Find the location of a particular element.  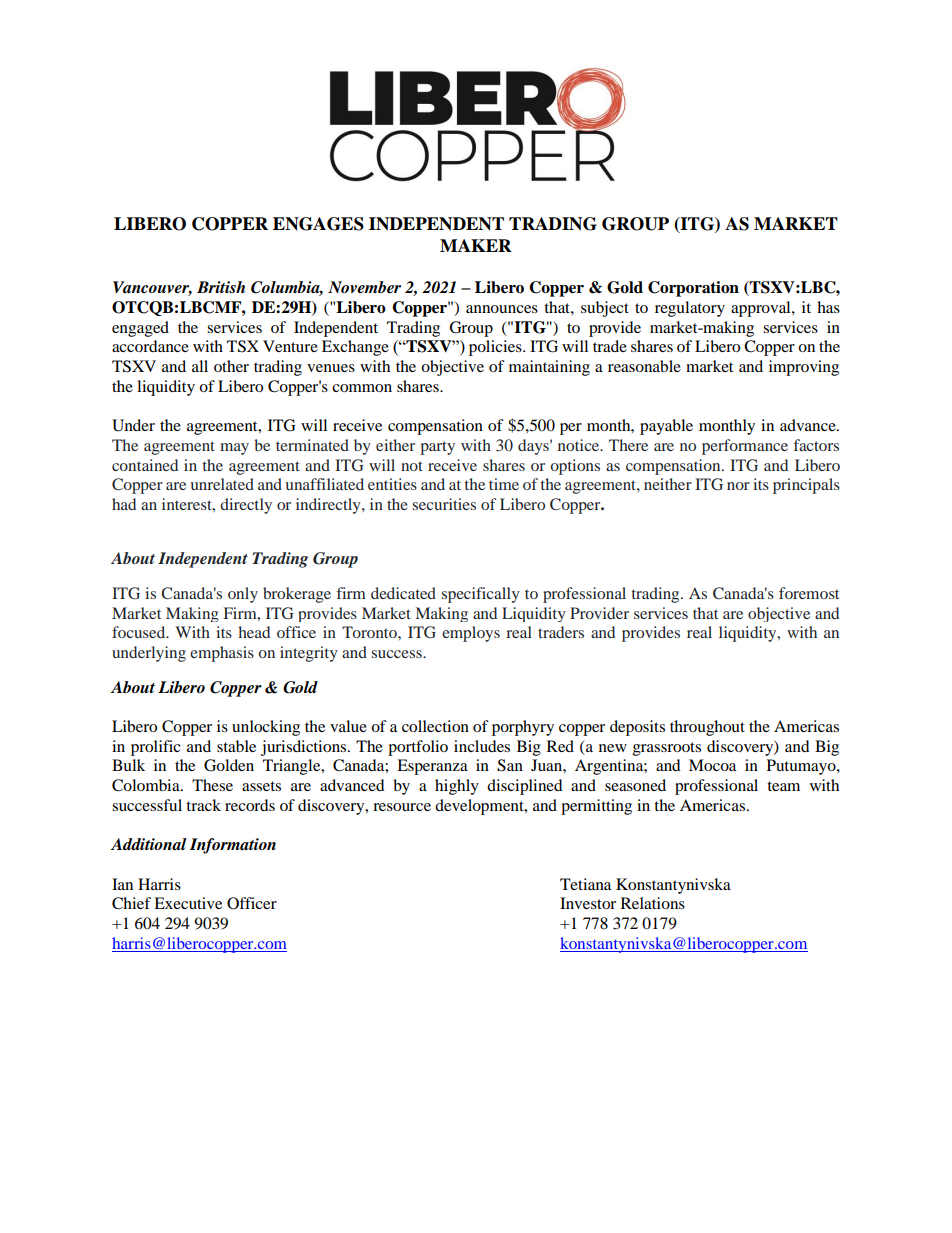

Executive is located at coordinates (188, 903).
